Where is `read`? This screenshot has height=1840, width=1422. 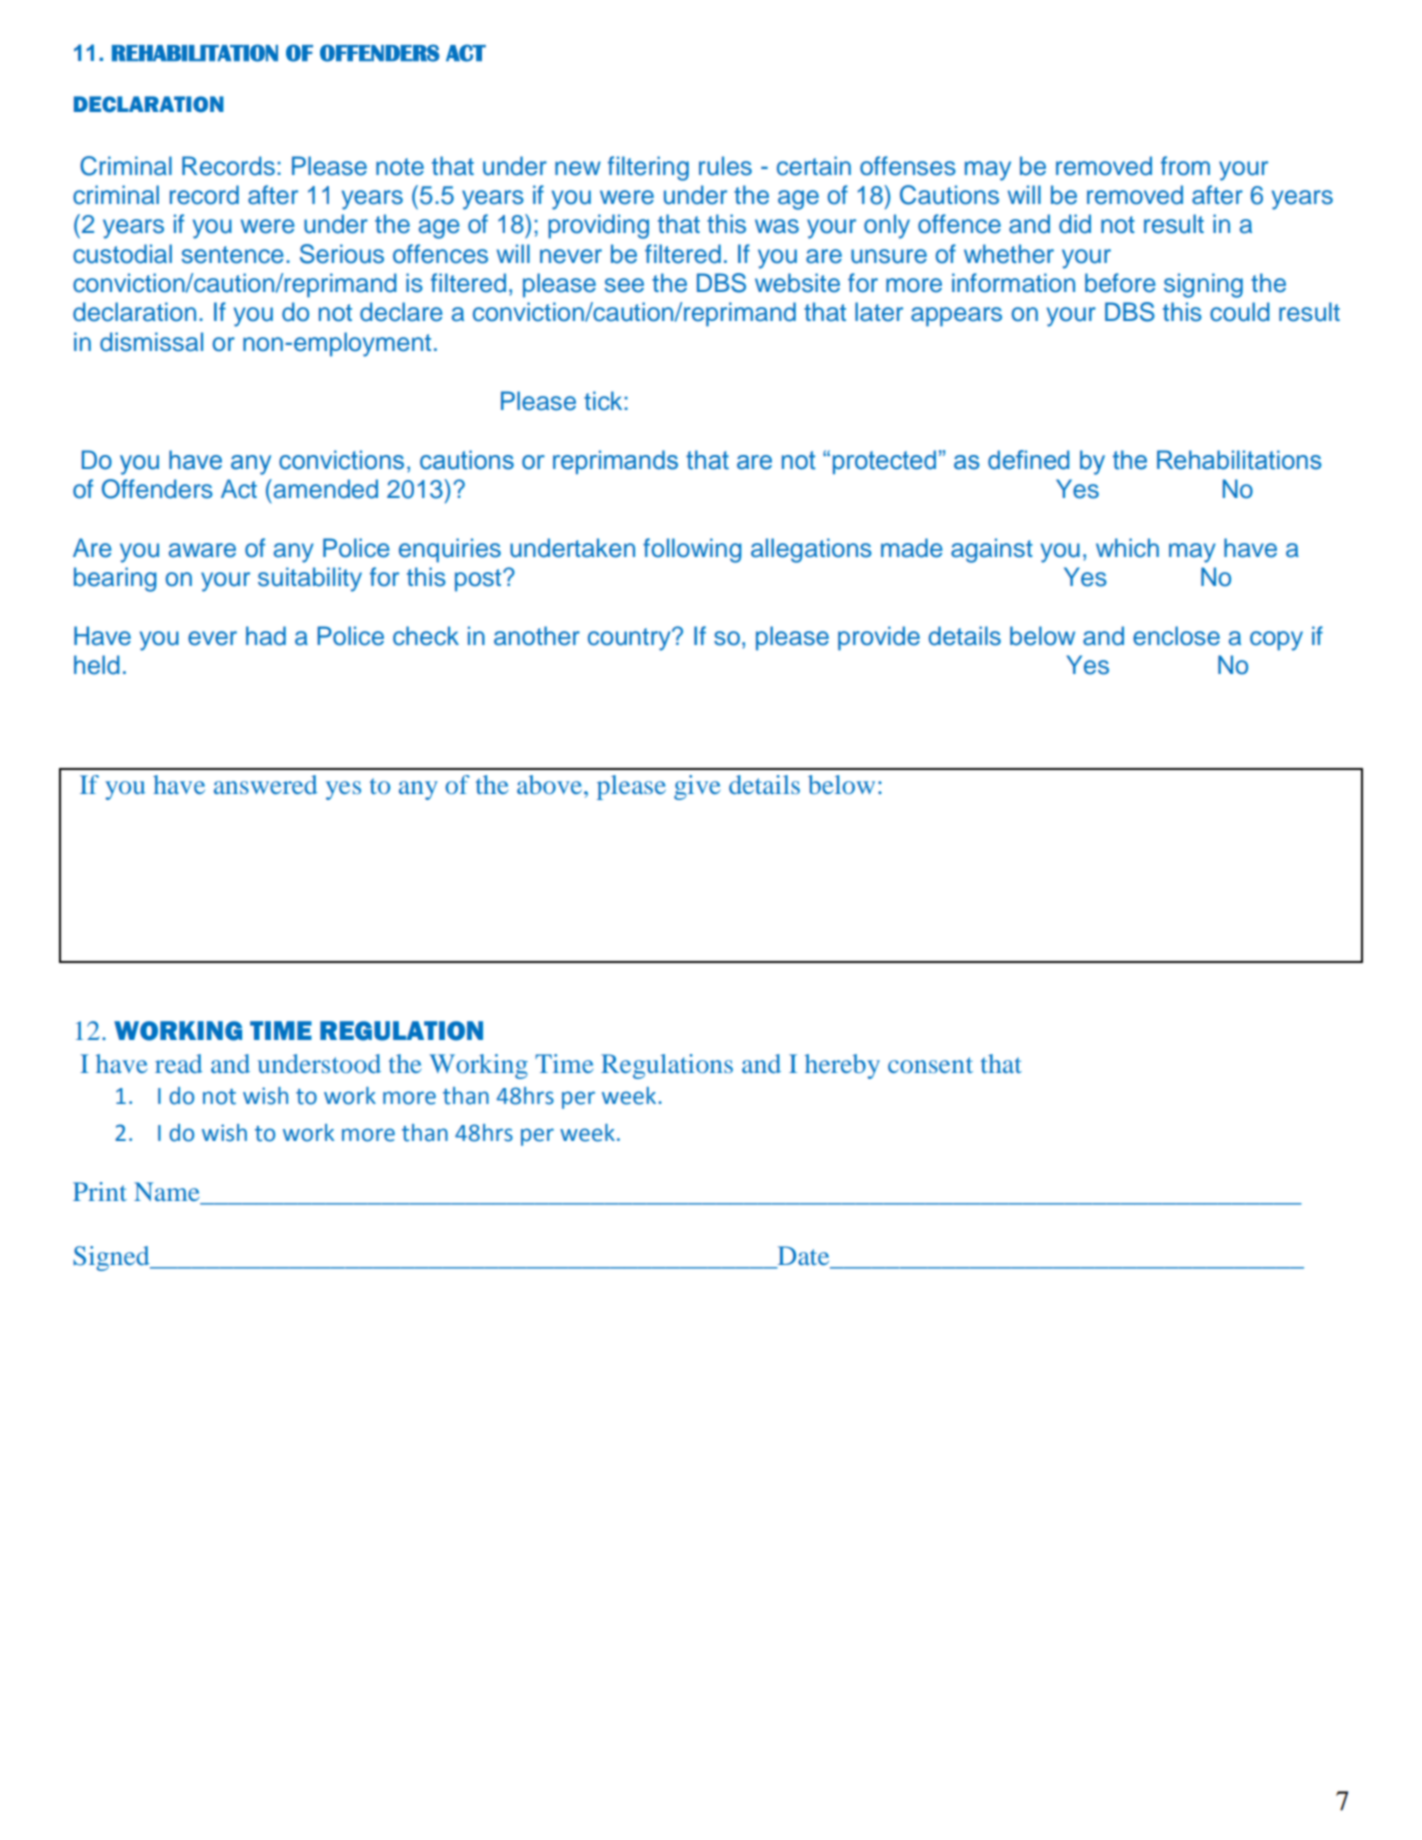
read is located at coordinates (178, 1063).
